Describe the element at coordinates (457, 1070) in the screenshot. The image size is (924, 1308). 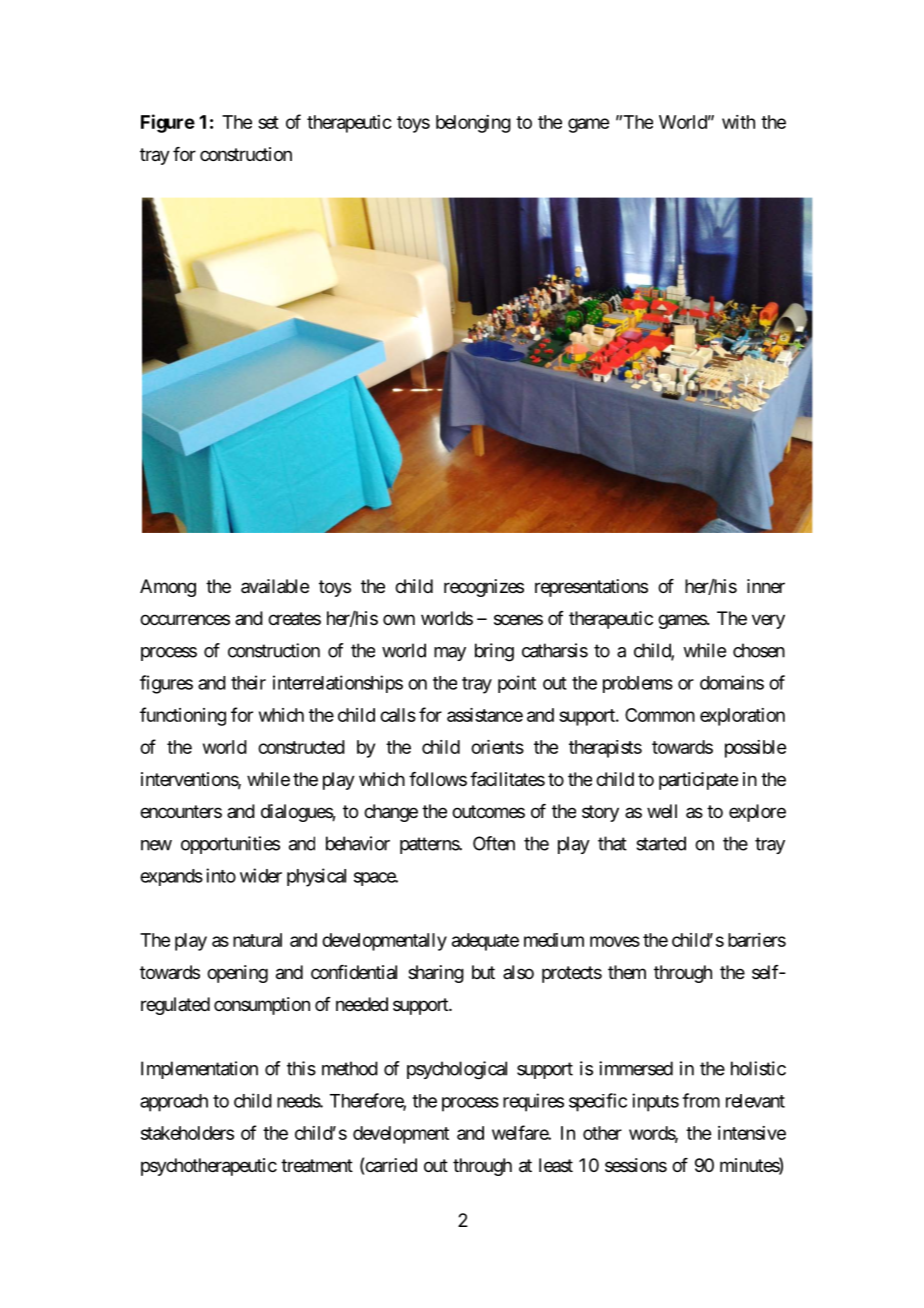
I see `psychological` at that location.
